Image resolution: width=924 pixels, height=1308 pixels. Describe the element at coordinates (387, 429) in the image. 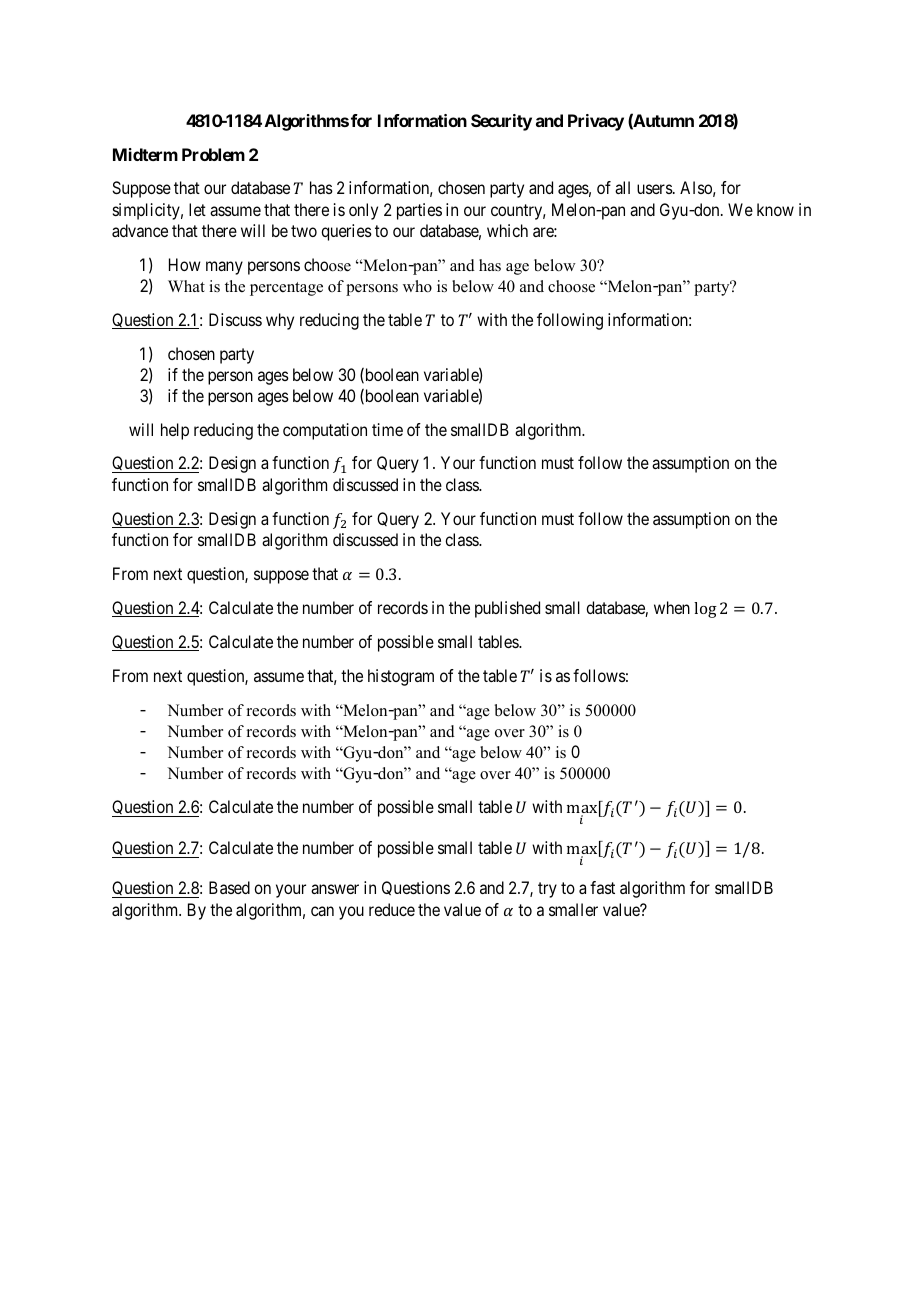

I see `time` at that location.
